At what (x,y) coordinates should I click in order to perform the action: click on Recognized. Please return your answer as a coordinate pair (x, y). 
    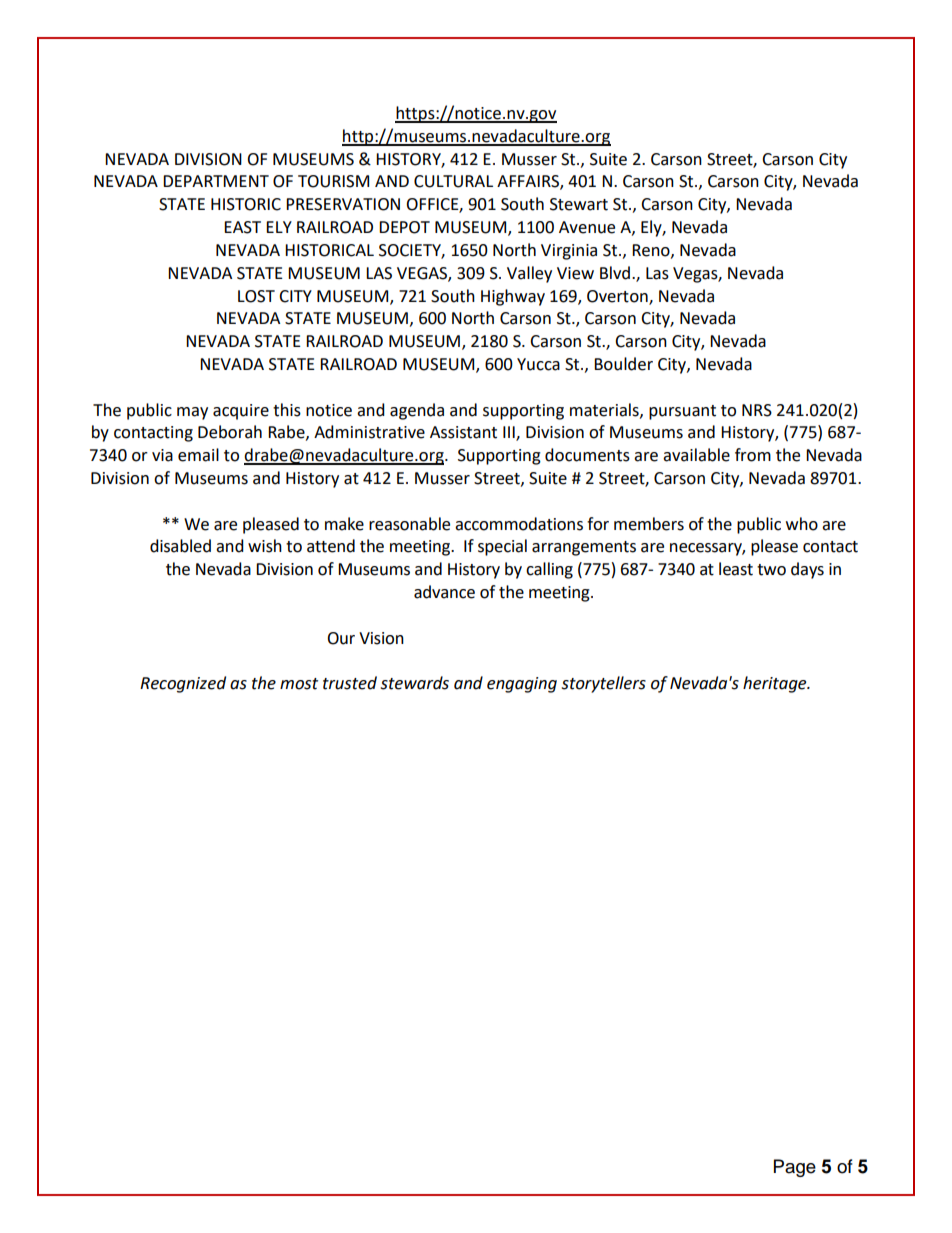
    Looking at the image, I should click on (183, 684).
